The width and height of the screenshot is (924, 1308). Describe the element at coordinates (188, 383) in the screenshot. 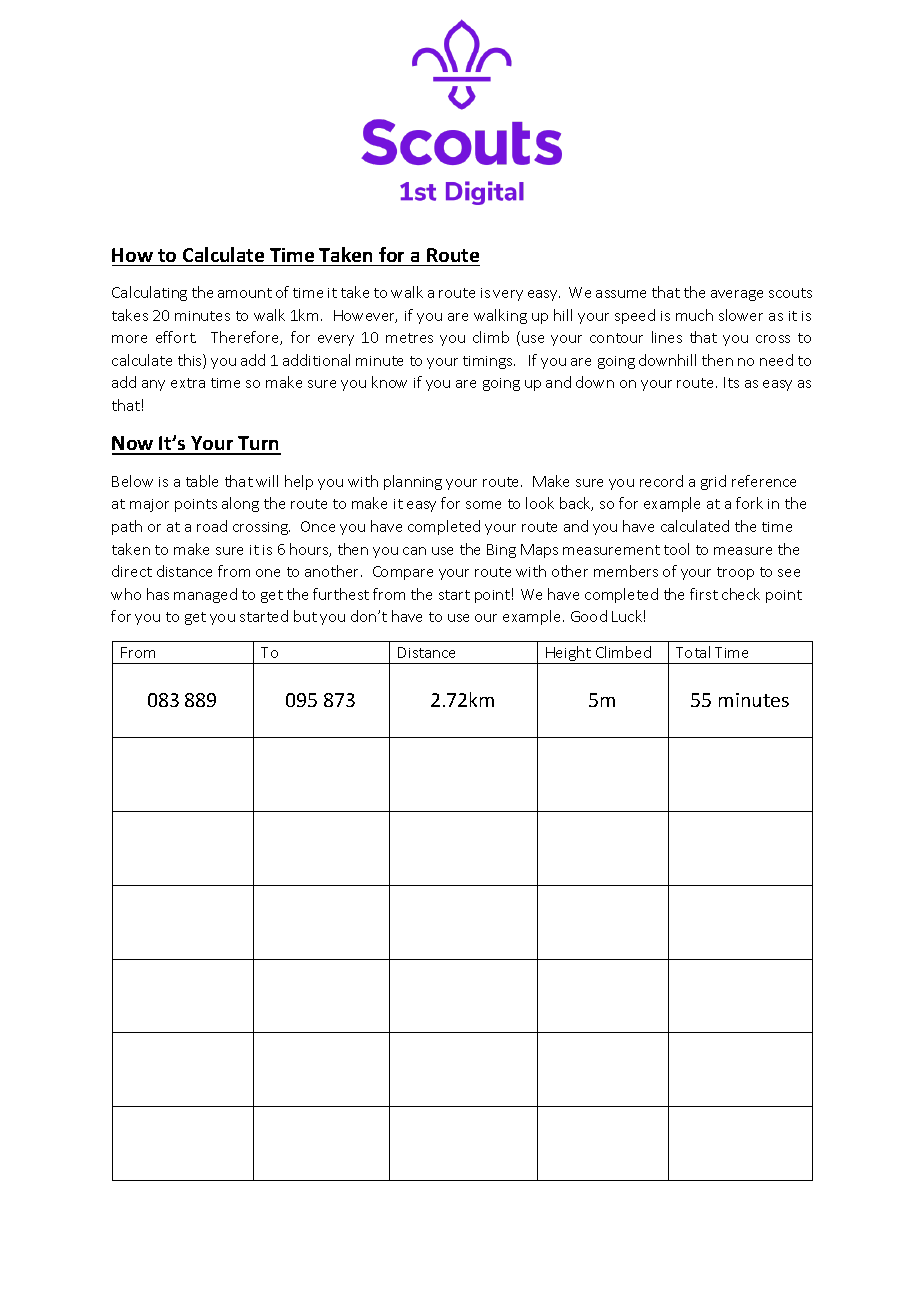

I see `extra` at that location.
